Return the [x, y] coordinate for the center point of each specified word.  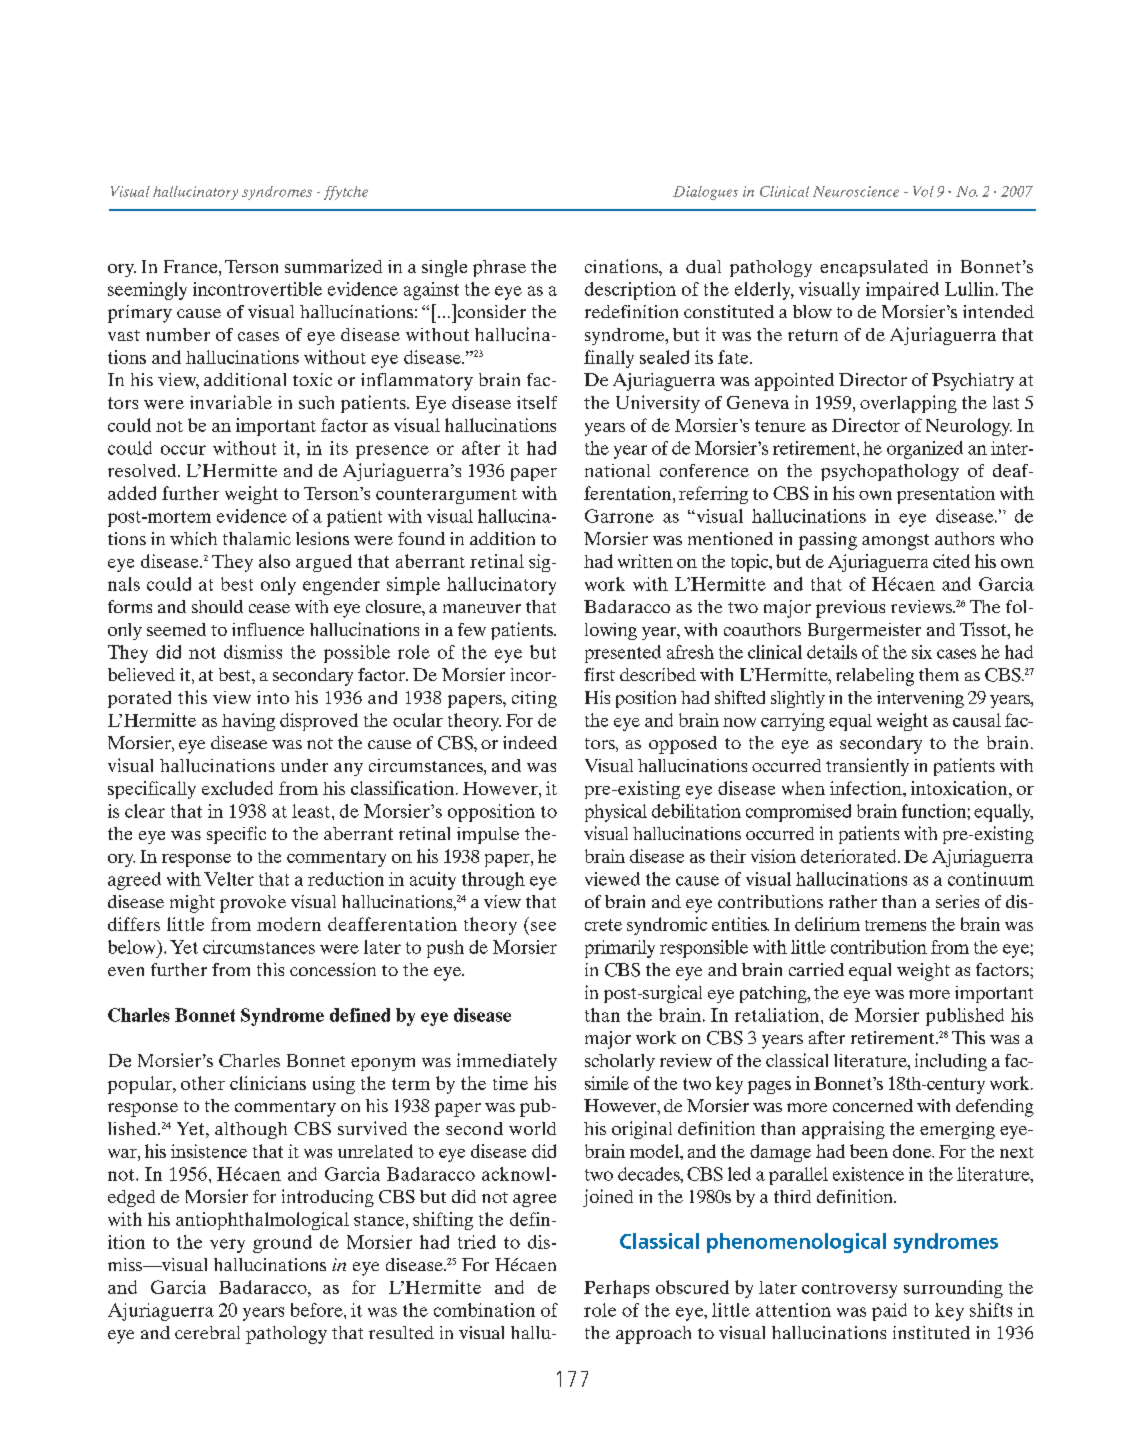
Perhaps [616, 1289]
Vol [923, 191]
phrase [499, 268]
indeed [530, 742]
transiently [867, 767]
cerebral [207, 1332]
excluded [237, 788]
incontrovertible [257, 289]
